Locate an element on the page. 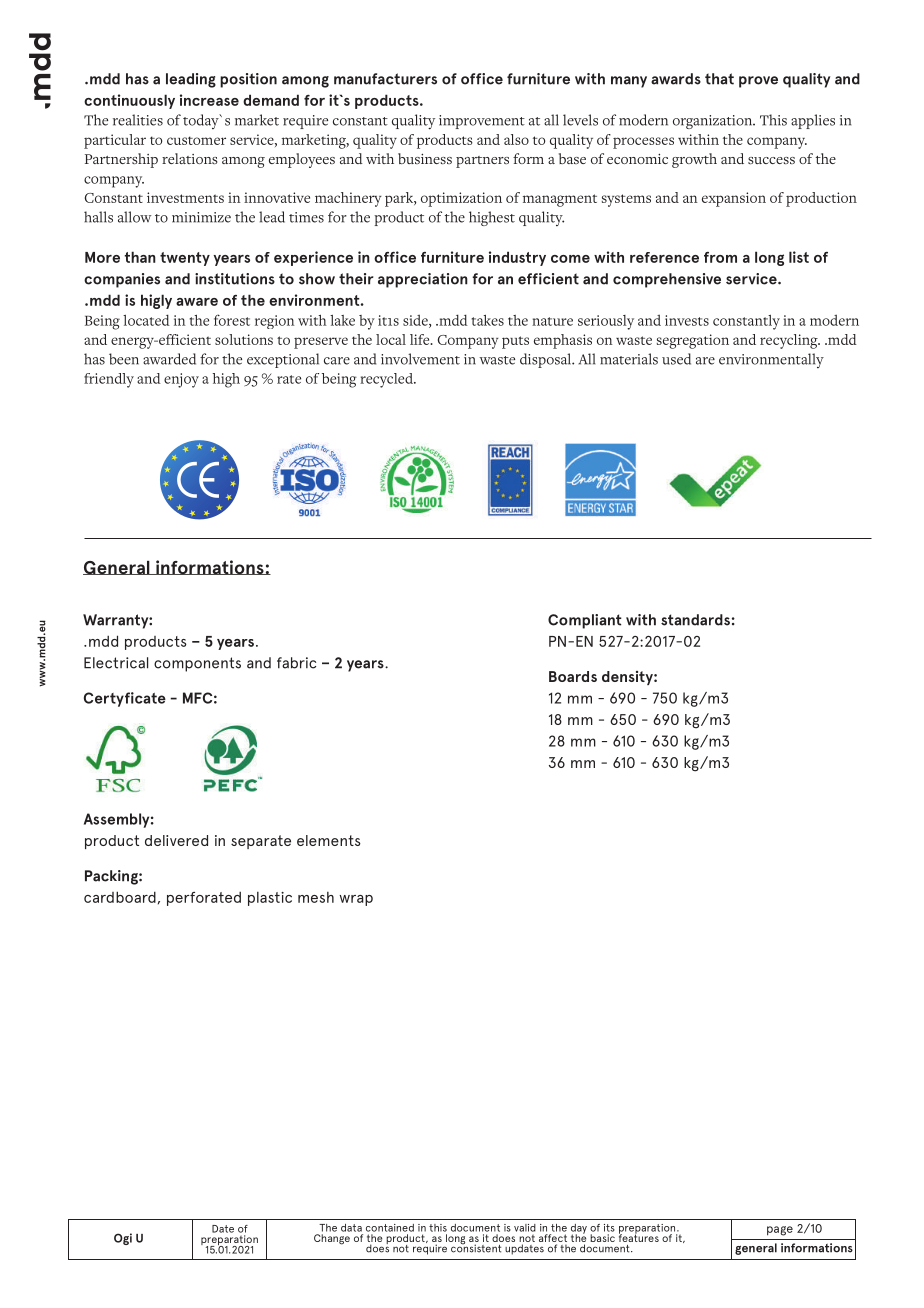  increase is located at coordinates (209, 100).
